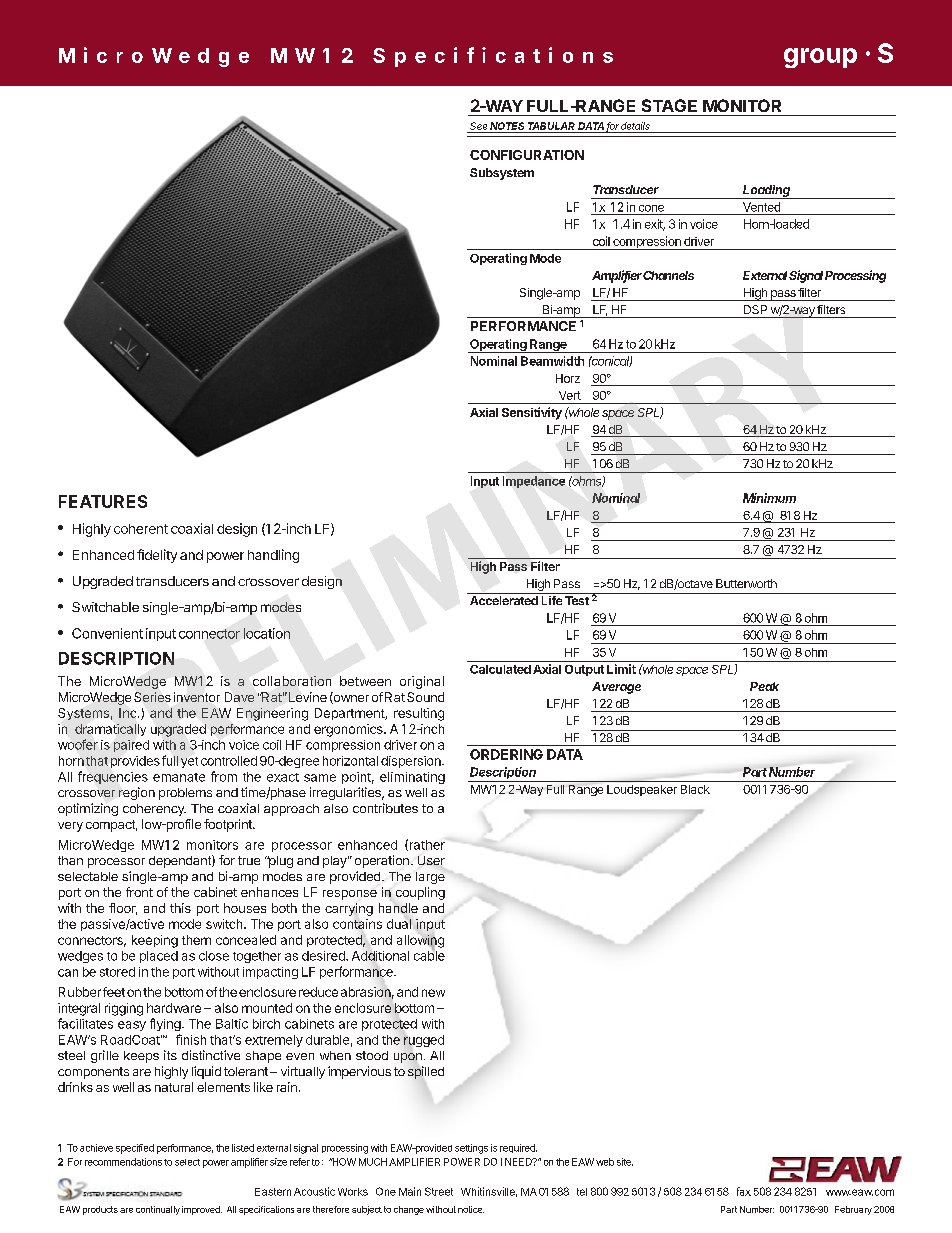 The image size is (952, 1233). I want to click on fax, so click(744, 1191).
